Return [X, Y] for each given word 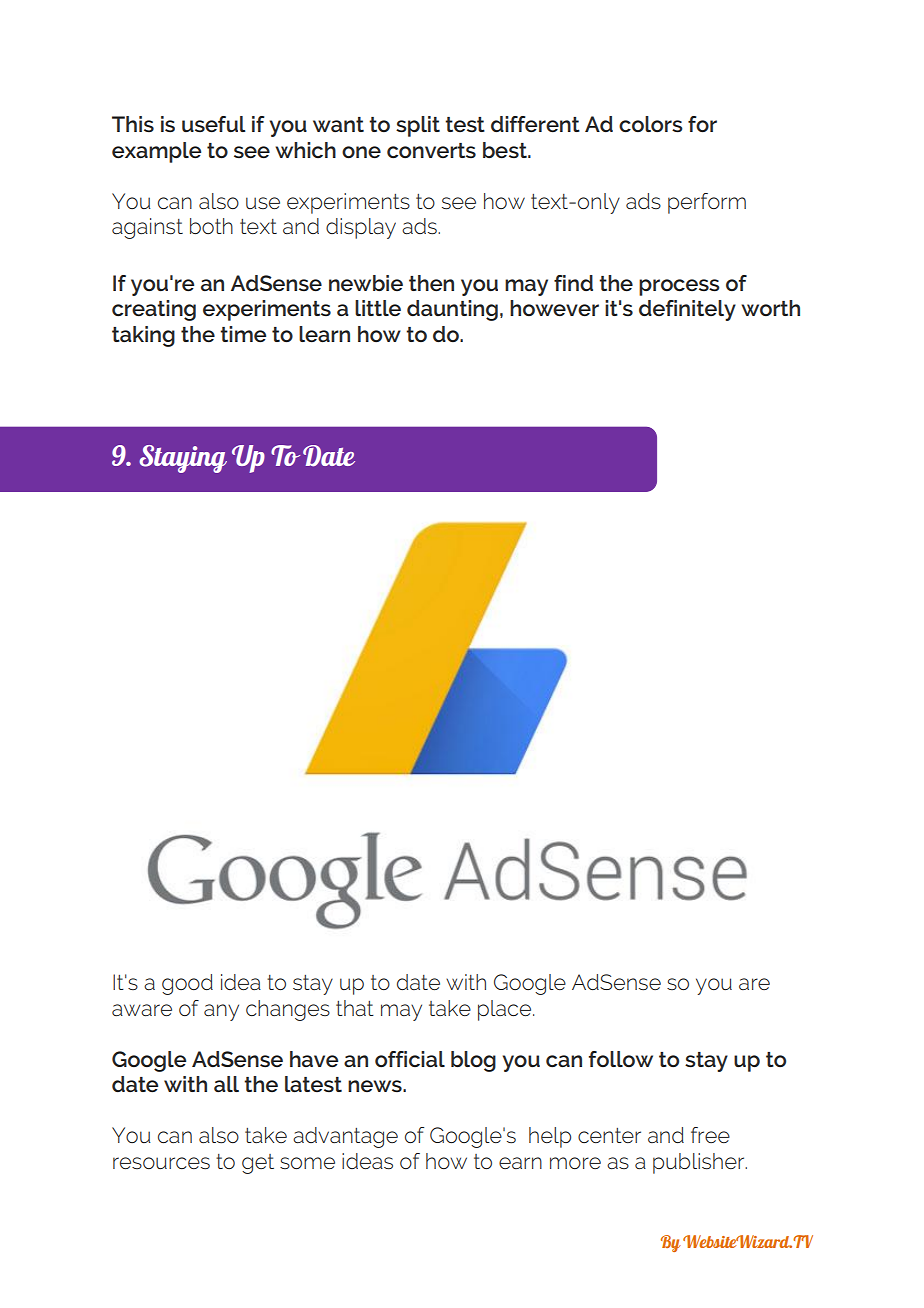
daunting [452, 310]
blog [473, 1061]
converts [431, 151]
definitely [687, 310]
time [243, 334]
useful [214, 124]
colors [651, 124]
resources [161, 1163]
